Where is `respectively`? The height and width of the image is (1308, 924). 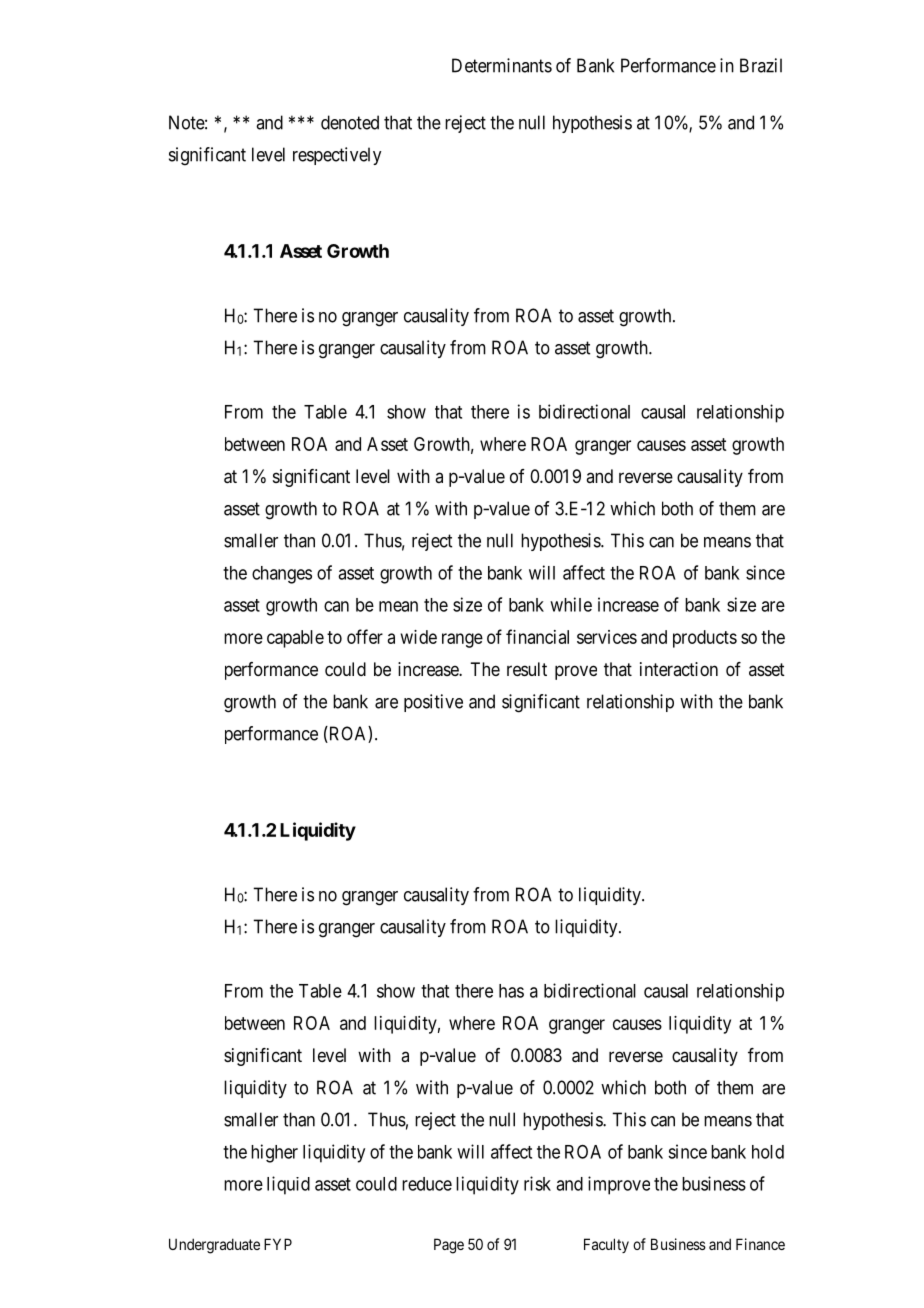
respectively is located at coordinates (337, 156).
